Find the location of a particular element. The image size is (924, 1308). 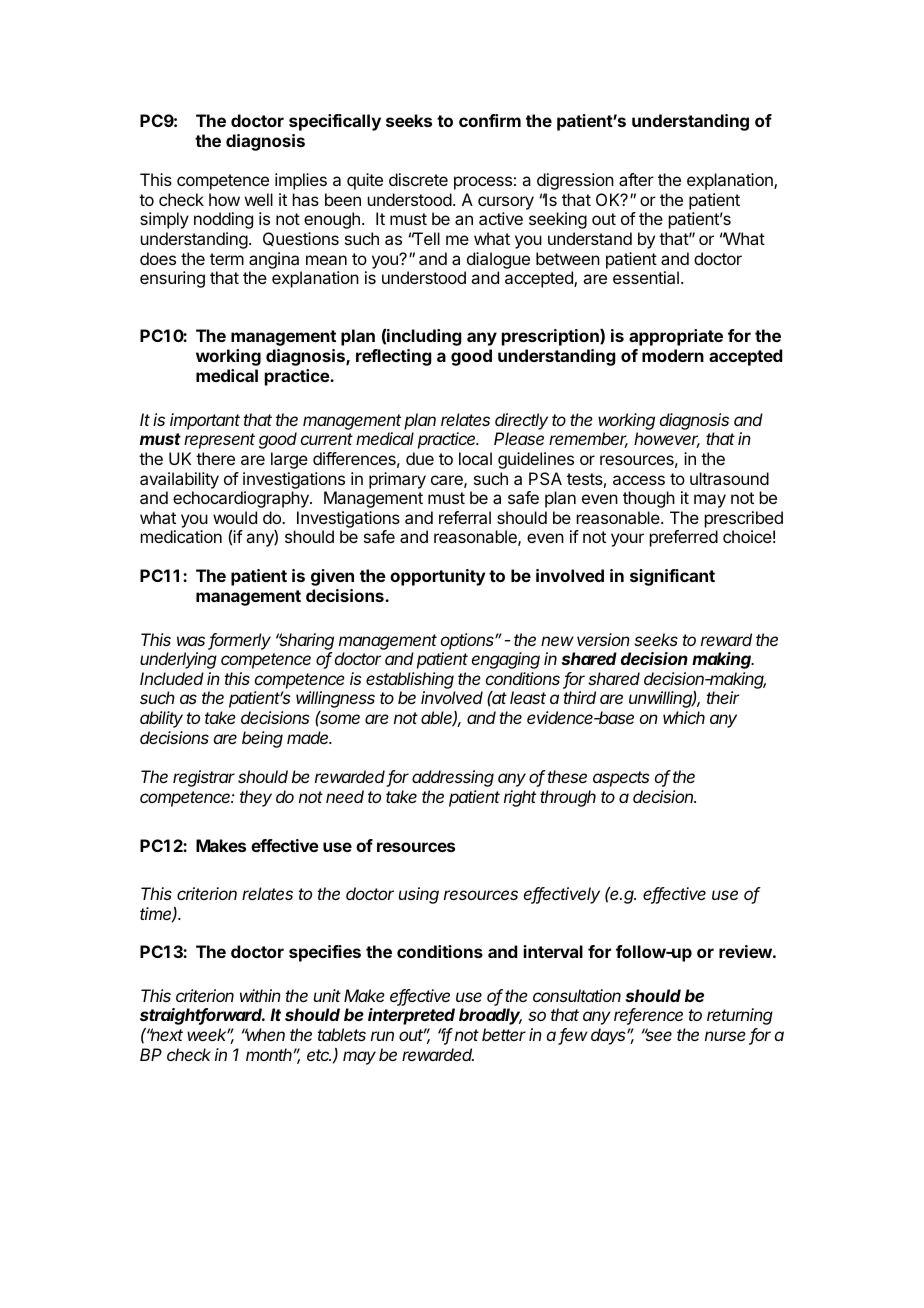

well is located at coordinates (259, 199).
